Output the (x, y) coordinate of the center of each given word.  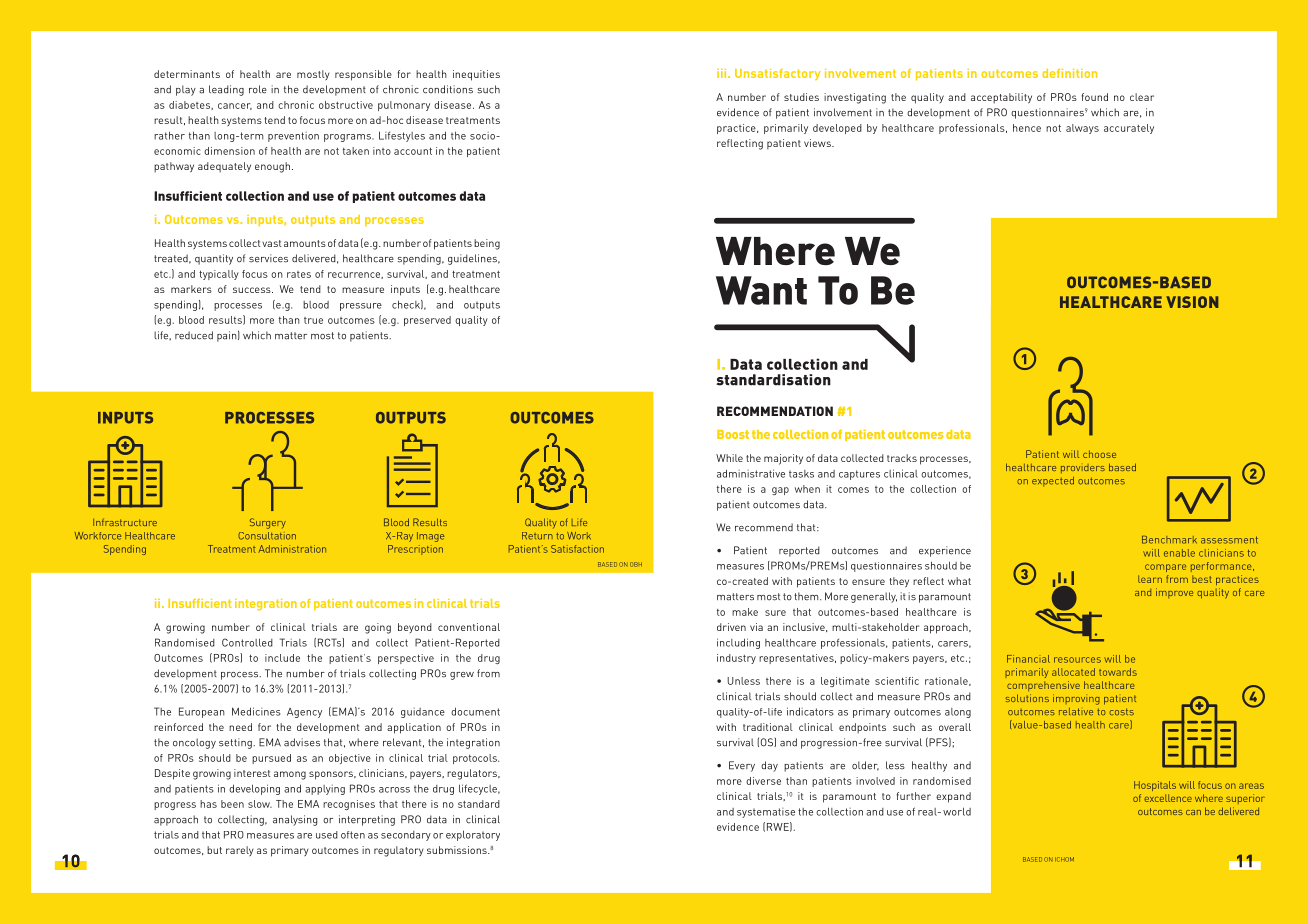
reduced (194, 335)
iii (723, 73)
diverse (763, 781)
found (1095, 97)
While (729, 458)
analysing (295, 820)
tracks (902, 458)
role (258, 89)
